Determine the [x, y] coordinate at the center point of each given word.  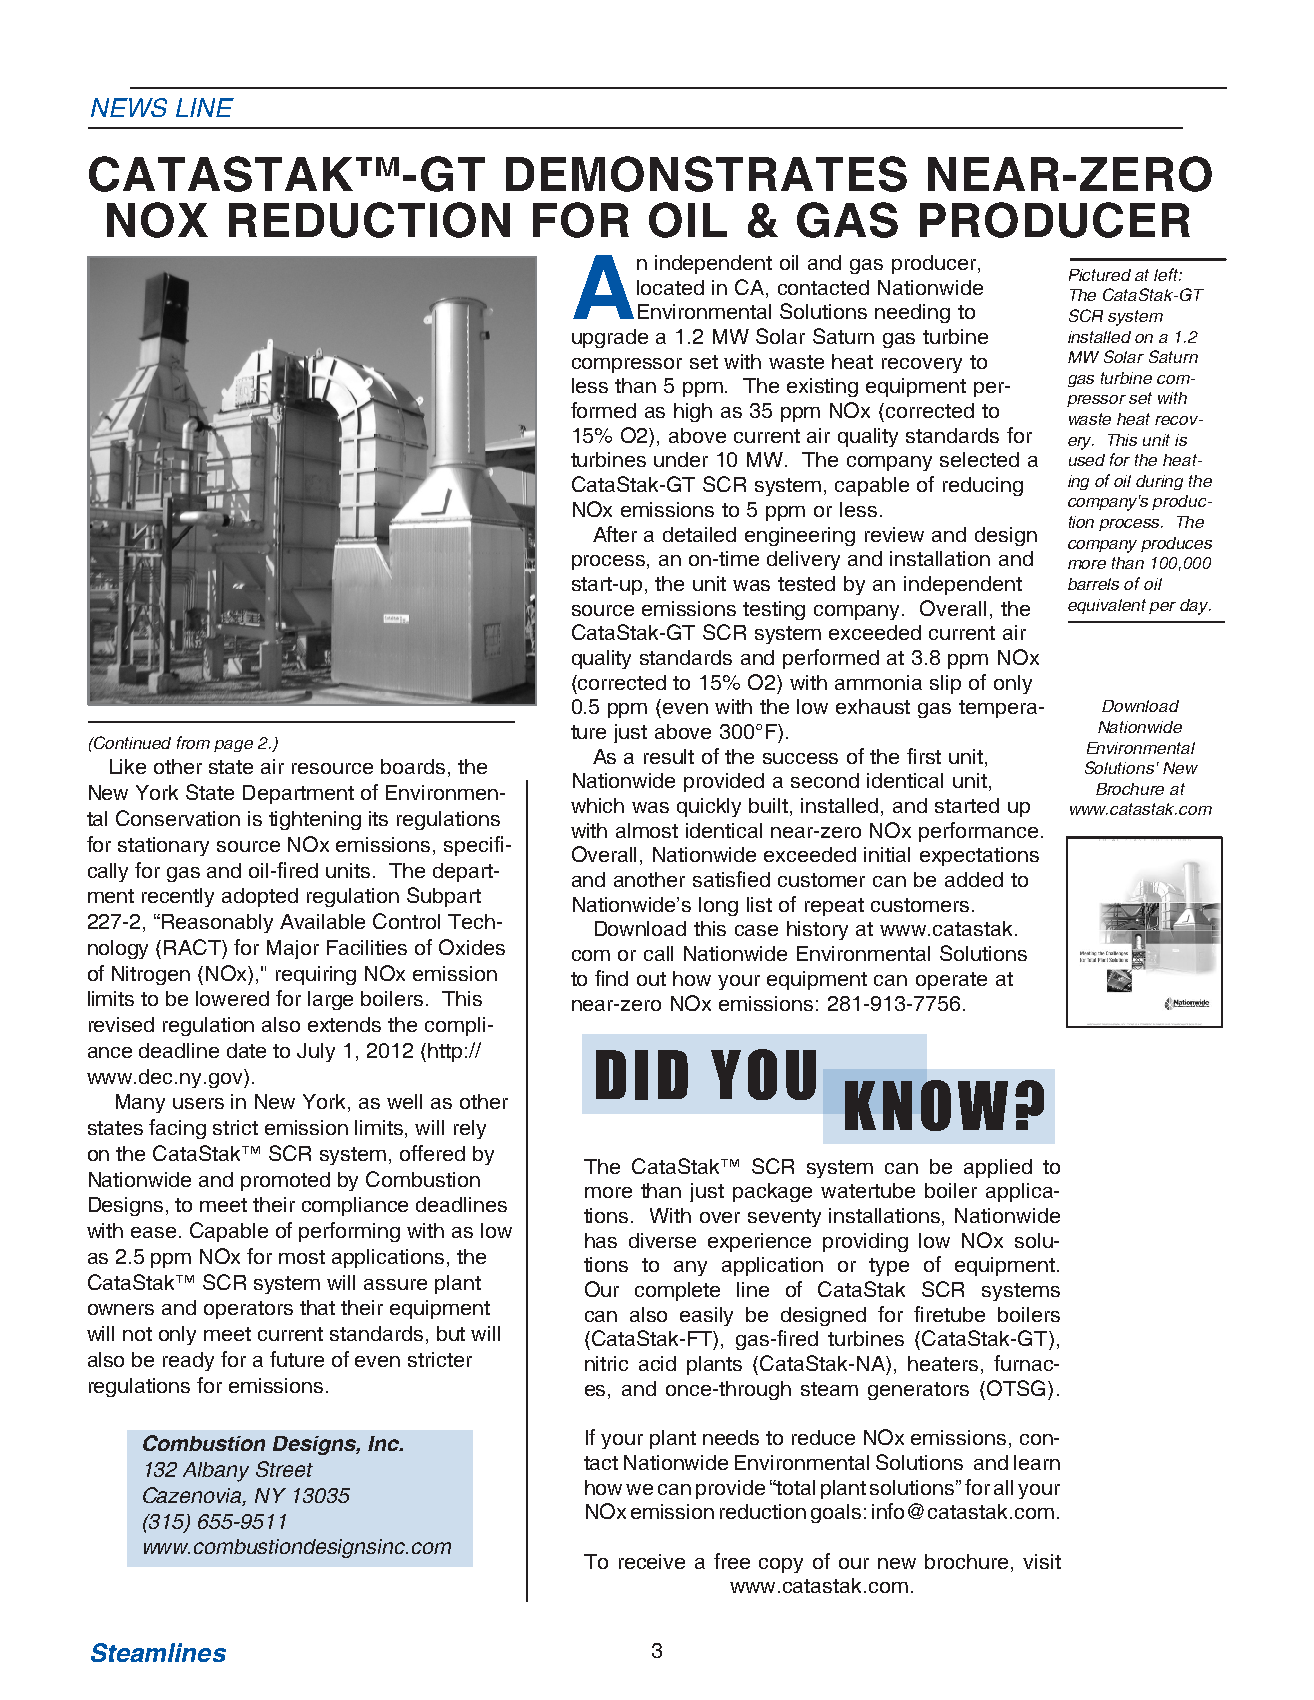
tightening [315, 820]
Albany [216, 1472]
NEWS [129, 107]
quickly [709, 807]
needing [912, 313]
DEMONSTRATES [706, 174]
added [974, 879]
